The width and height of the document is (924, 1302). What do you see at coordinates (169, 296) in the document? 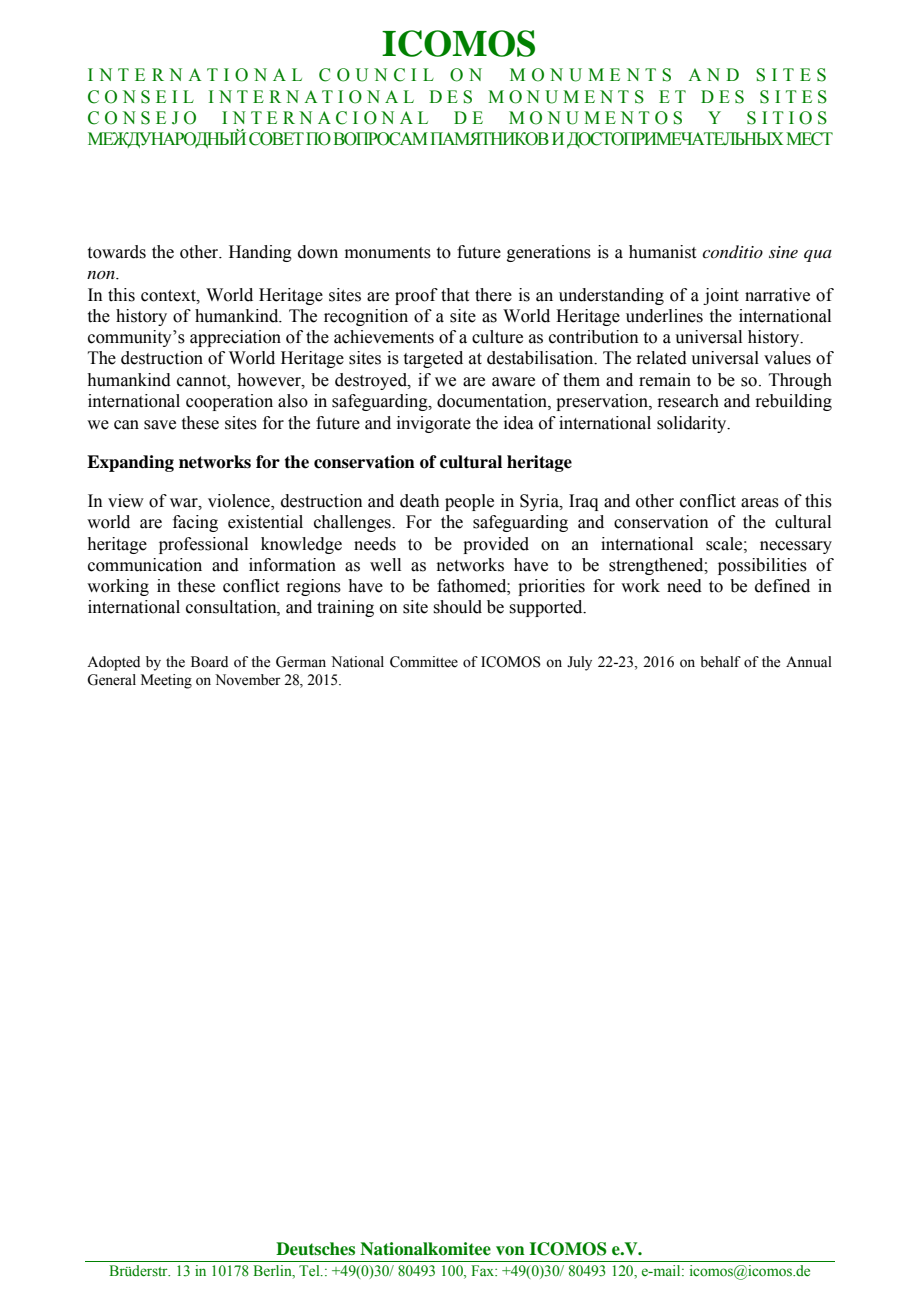
I see `context` at bounding box center [169, 296].
